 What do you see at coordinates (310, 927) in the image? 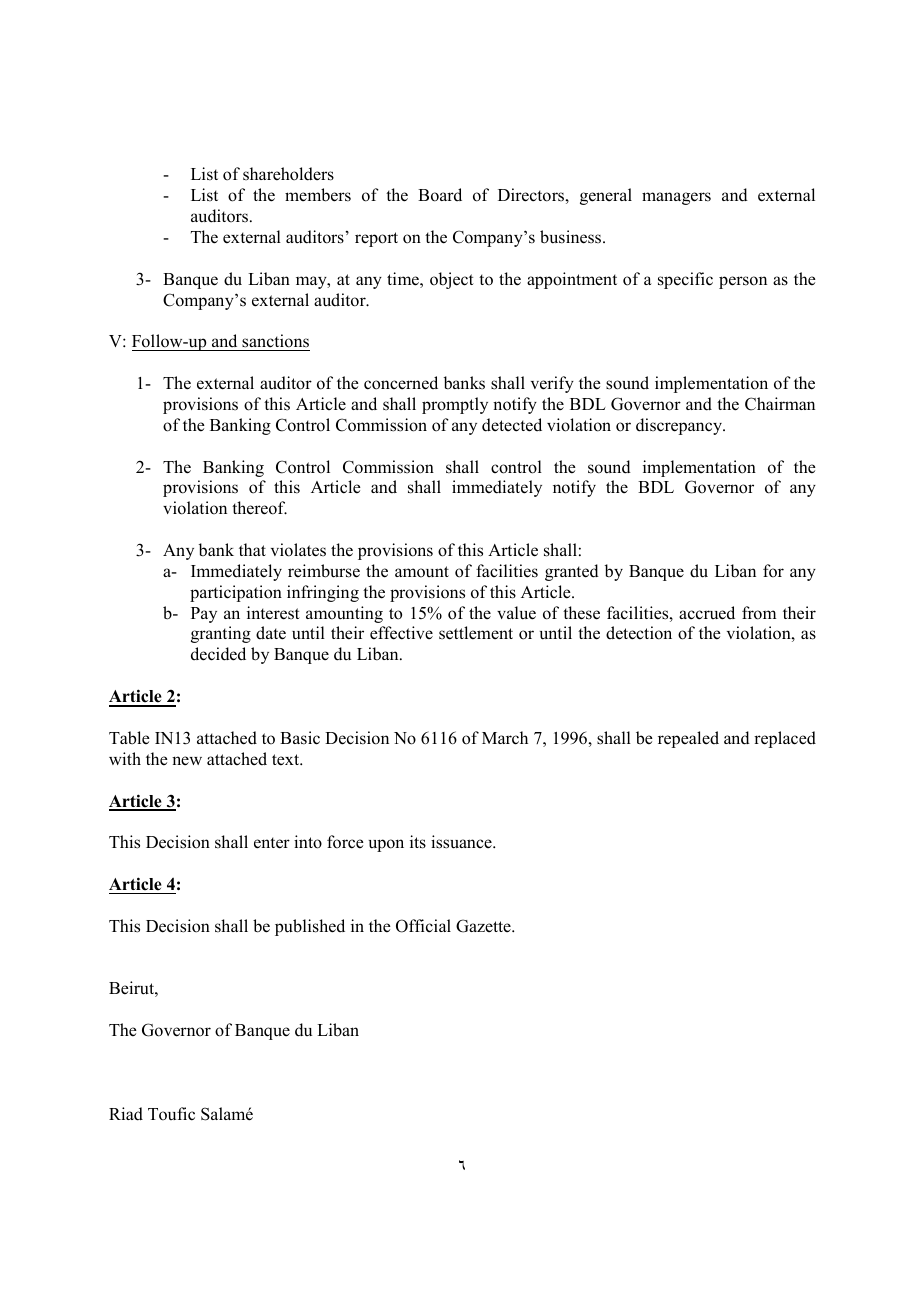
I see `published` at bounding box center [310, 927].
